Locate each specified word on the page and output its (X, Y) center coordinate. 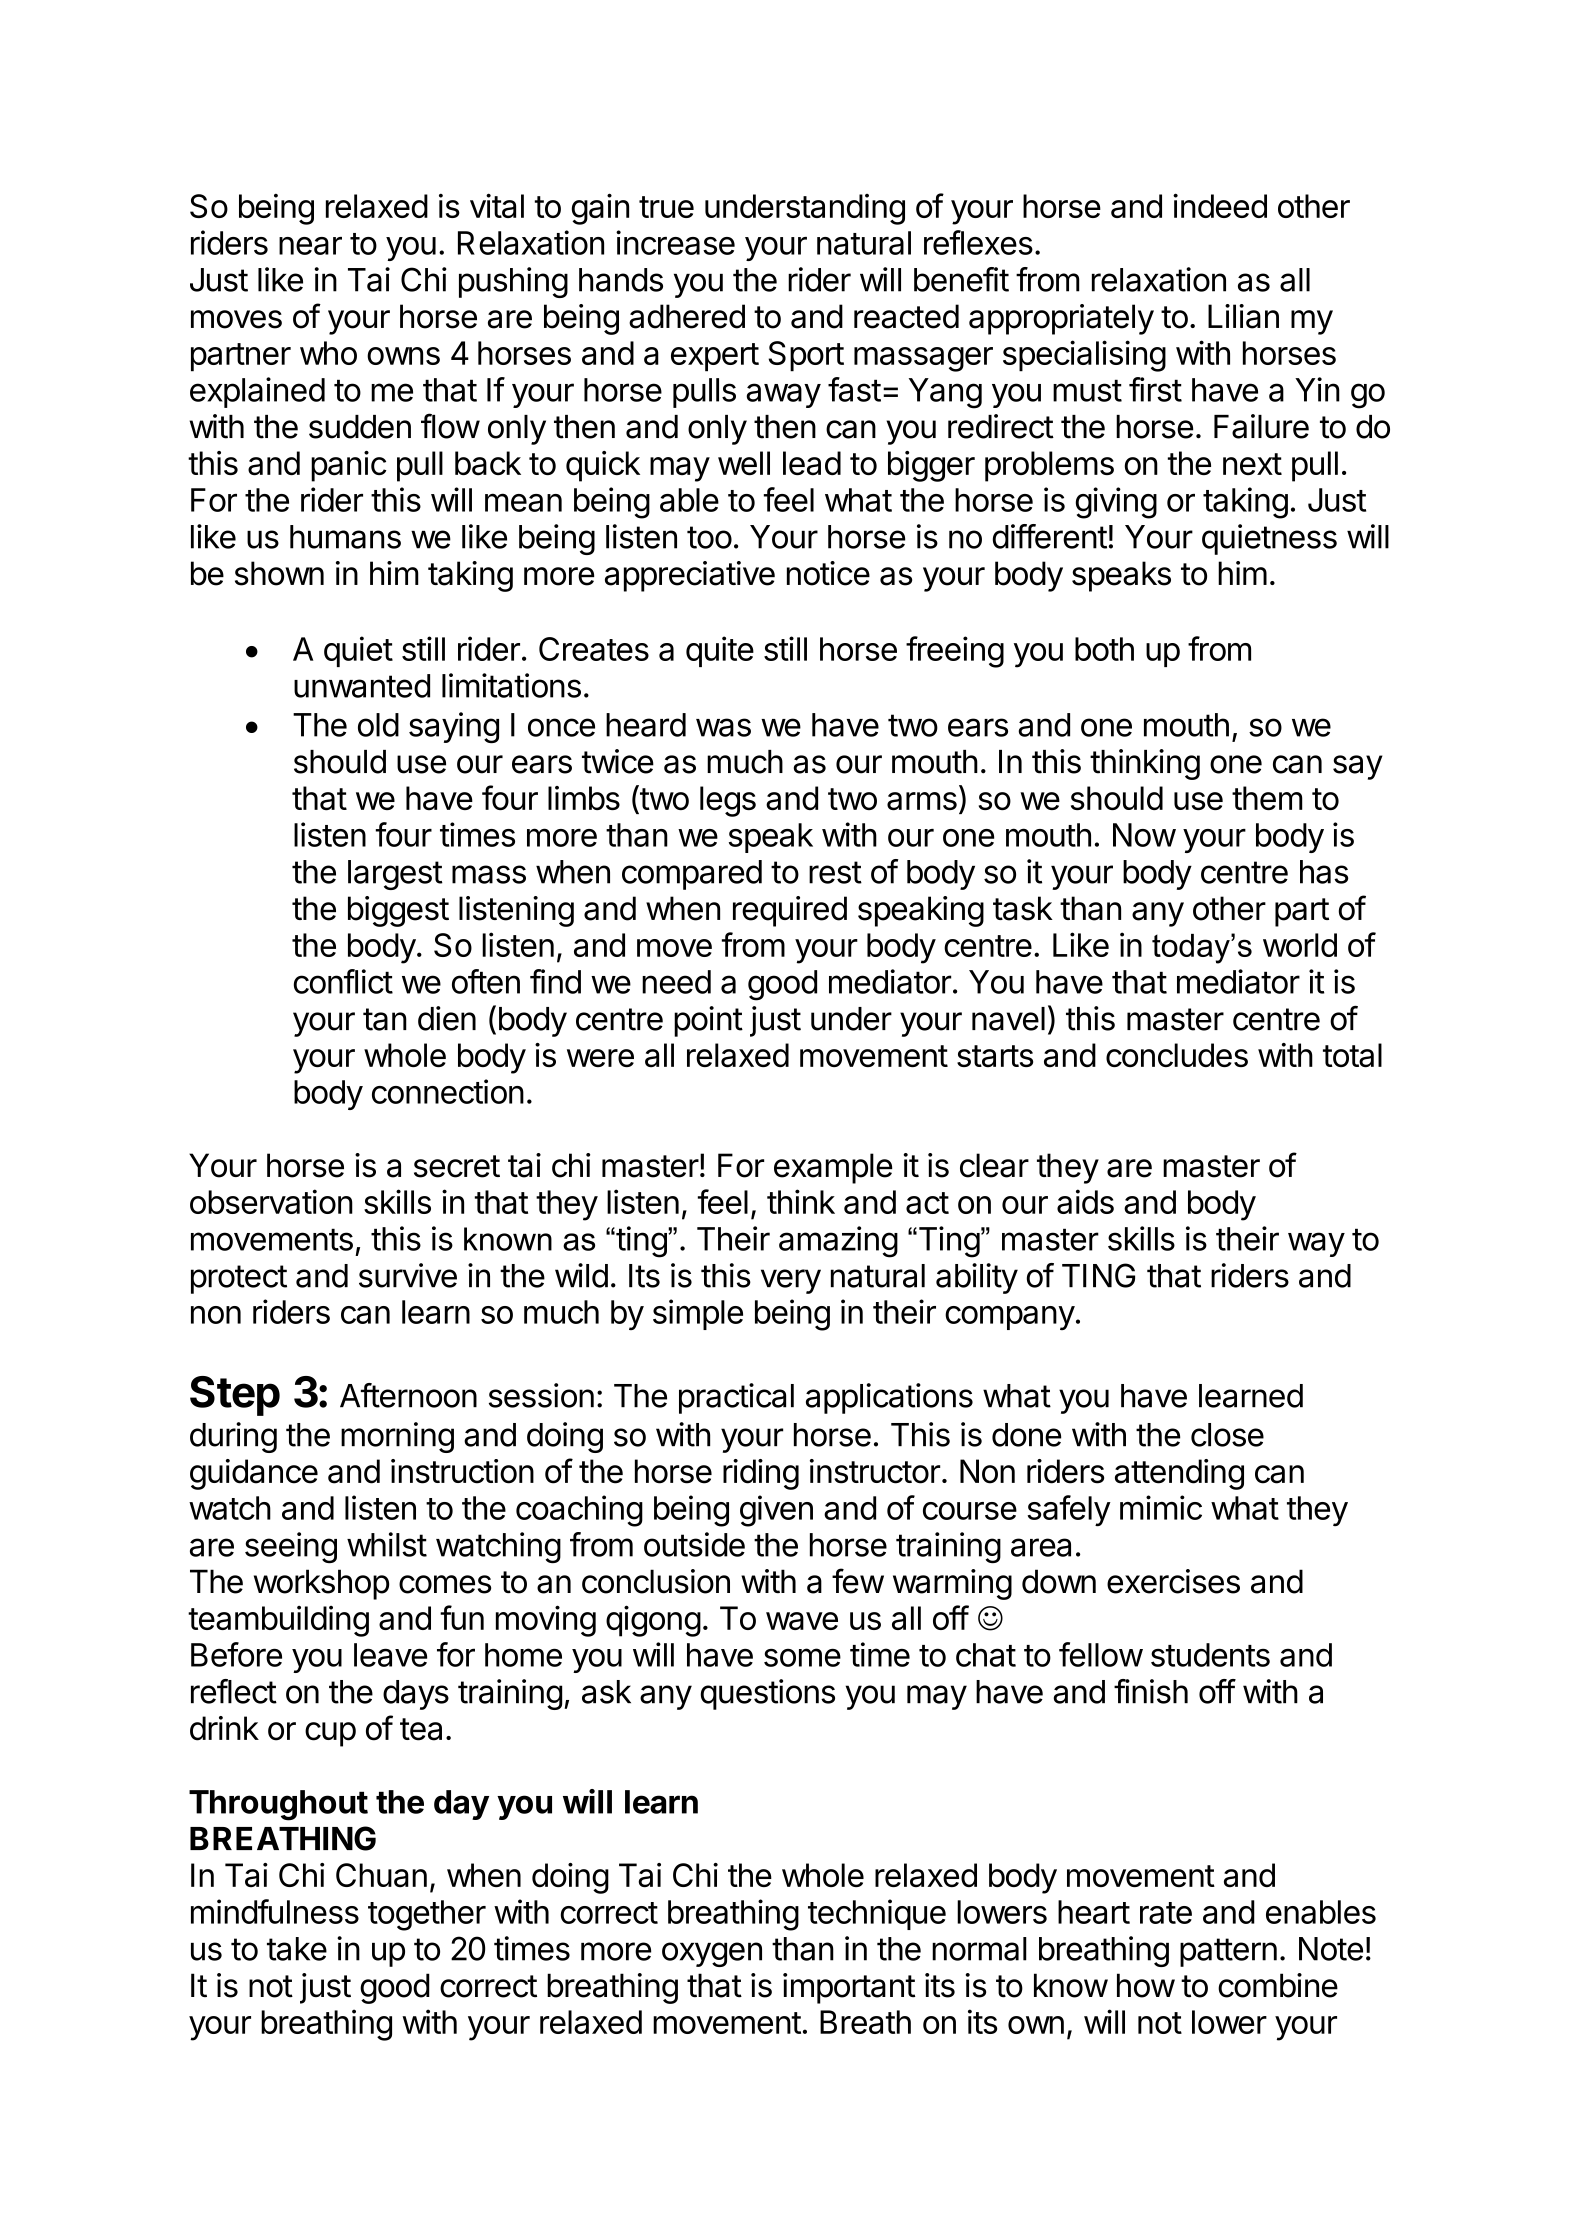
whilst (387, 1544)
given (776, 1511)
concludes (1177, 1055)
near (310, 246)
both (1104, 649)
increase (675, 242)
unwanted (362, 686)
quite (720, 651)
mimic (1161, 1507)
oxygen (712, 1954)
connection (448, 1091)
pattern (1228, 1952)
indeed (1220, 205)
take (297, 1949)
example (833, 1168)
